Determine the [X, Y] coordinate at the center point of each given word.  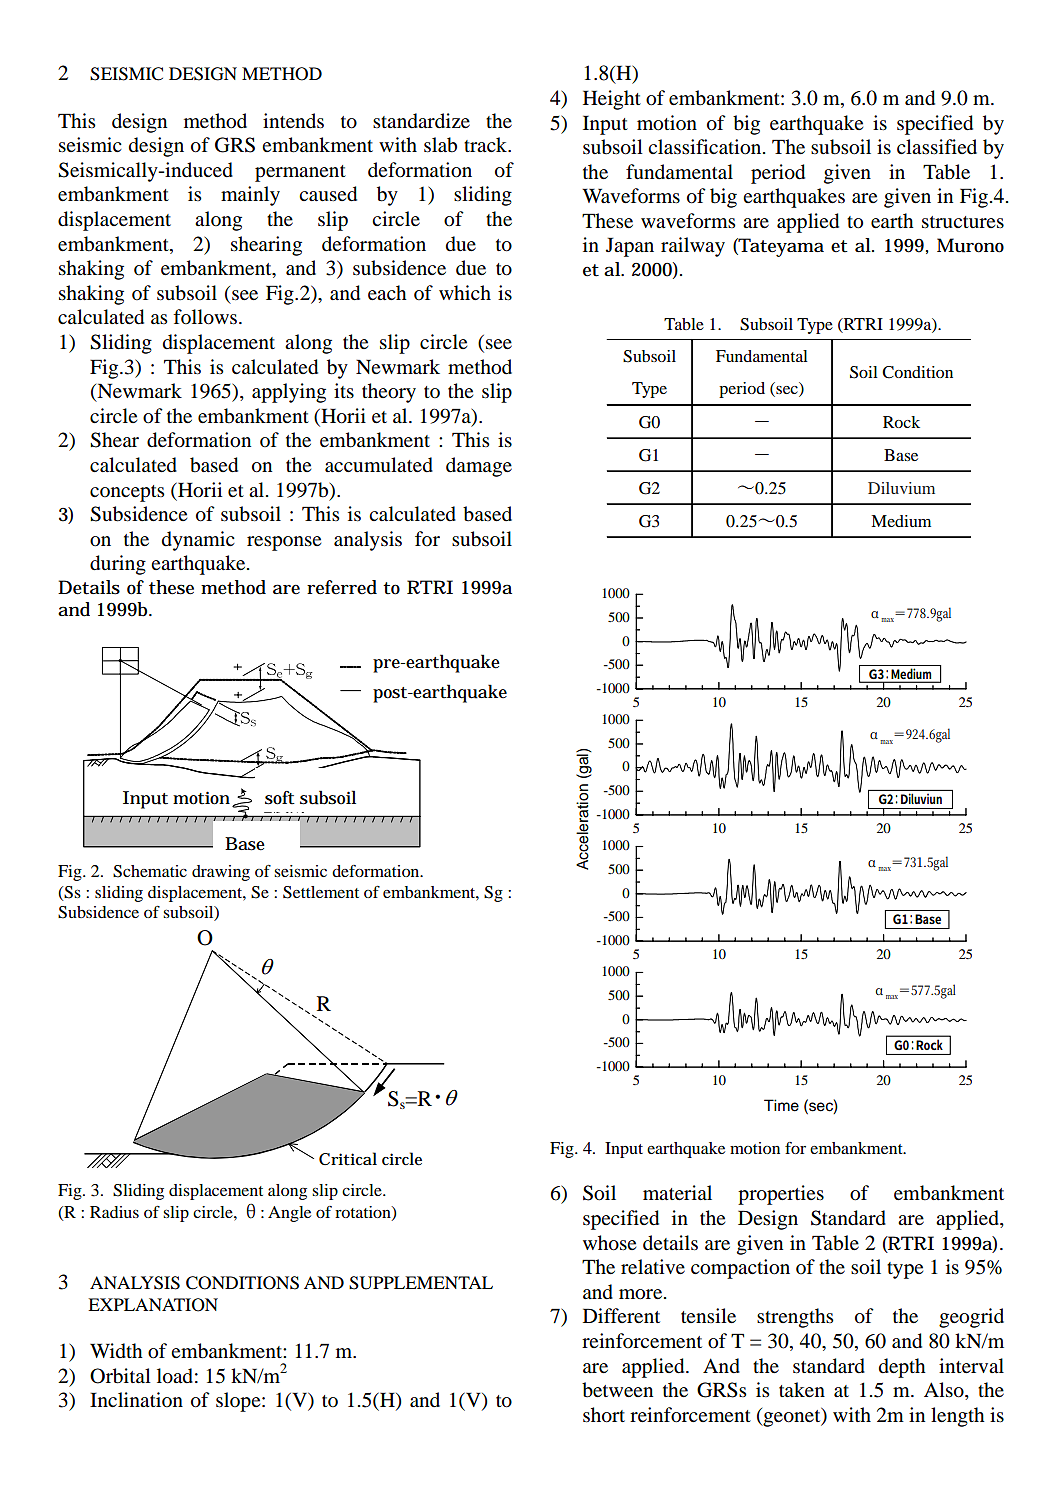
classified [937, 147]
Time [781, 1105]
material [677, 1193]
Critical [348, 1159]
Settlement [321, 892]
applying [289, 393]
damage [479, 467]
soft [280, 798]
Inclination [136, 1400]
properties [781, 1195]
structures [963, 222]
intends [293, 121]
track [487, 145]
